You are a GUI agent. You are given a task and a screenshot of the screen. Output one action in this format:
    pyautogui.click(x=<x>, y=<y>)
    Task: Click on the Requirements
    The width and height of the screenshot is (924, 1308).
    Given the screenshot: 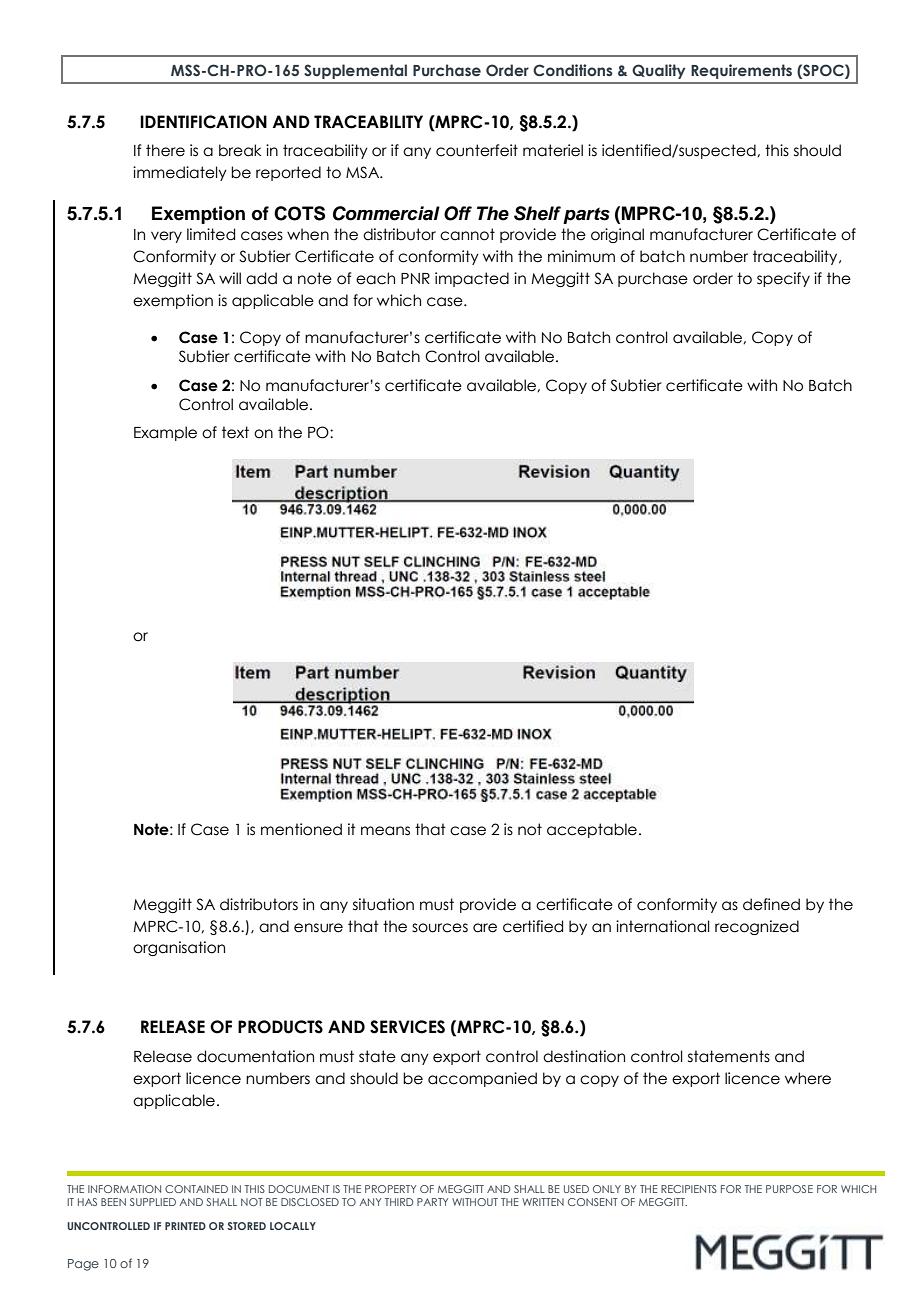 What is the action you would take?
    pyautogui.click(x=741, y=71)
